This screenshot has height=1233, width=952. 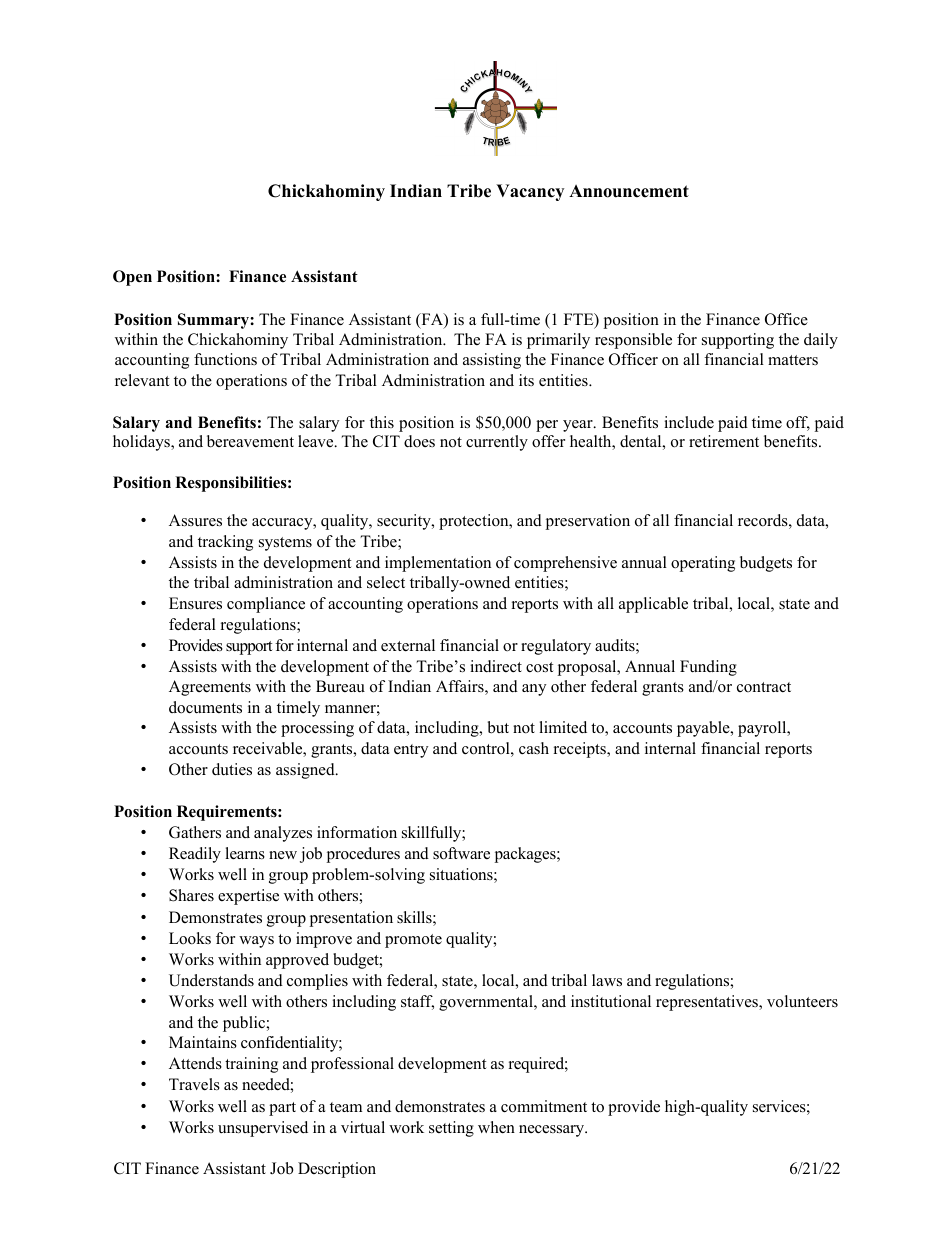 What do you see at coordinates (263, 1129) in the screenshot?
I see `unsupervised` at bounding box center [263, 1129].
